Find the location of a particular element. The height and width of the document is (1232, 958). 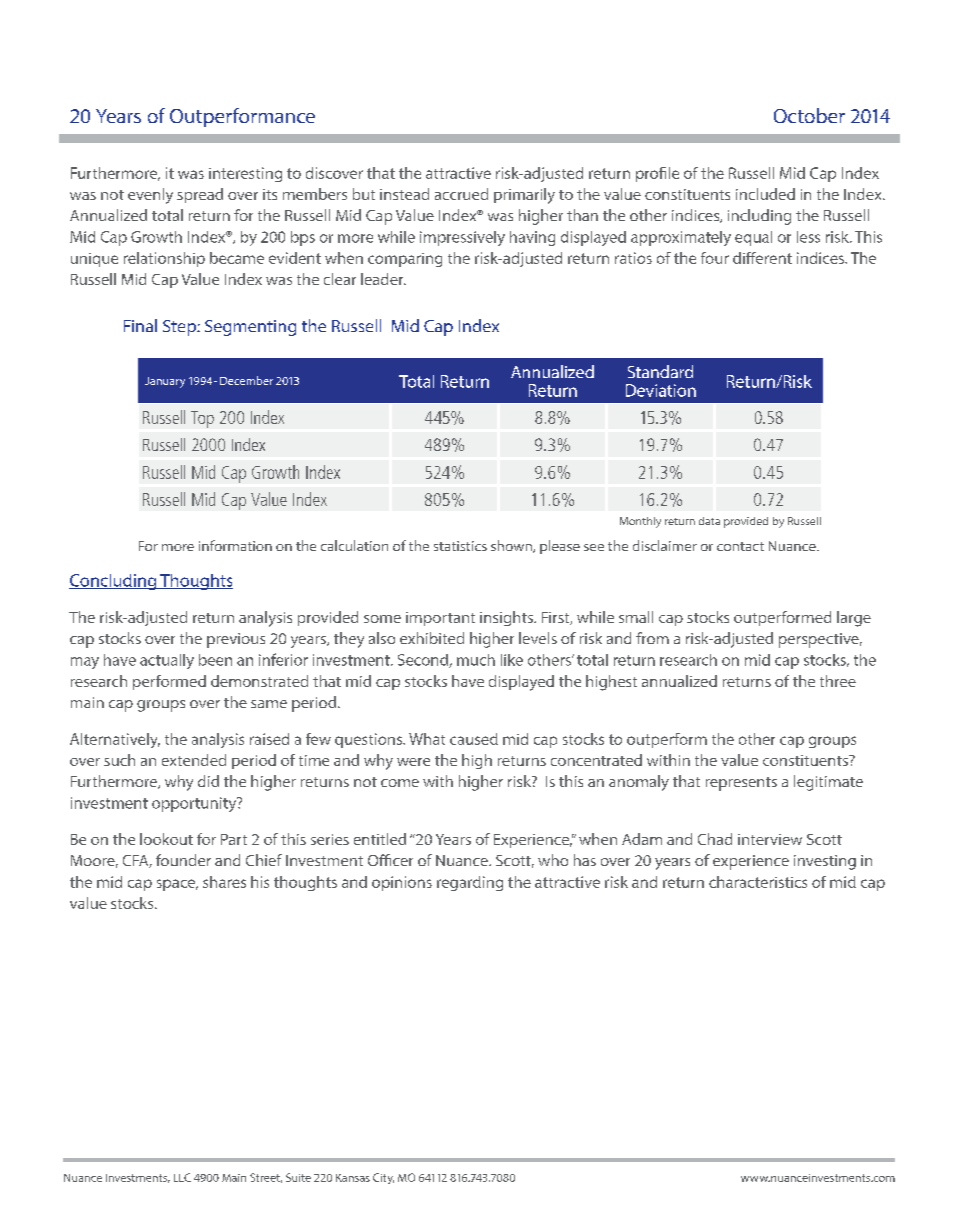

three is located at coordinates (838, 681).
